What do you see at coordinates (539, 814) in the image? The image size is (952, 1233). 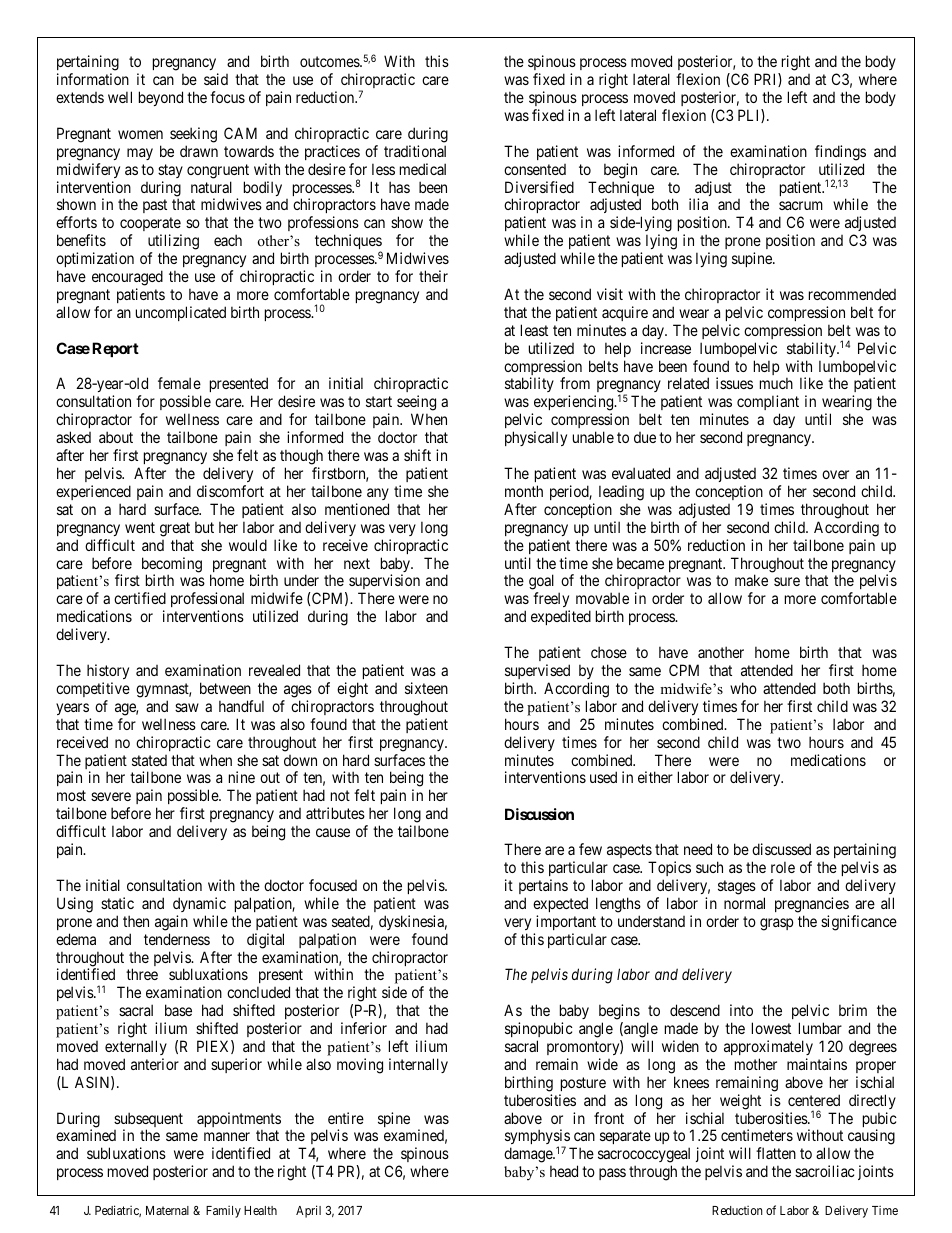 I see `Discussion` at bounding box center [539, 814].
